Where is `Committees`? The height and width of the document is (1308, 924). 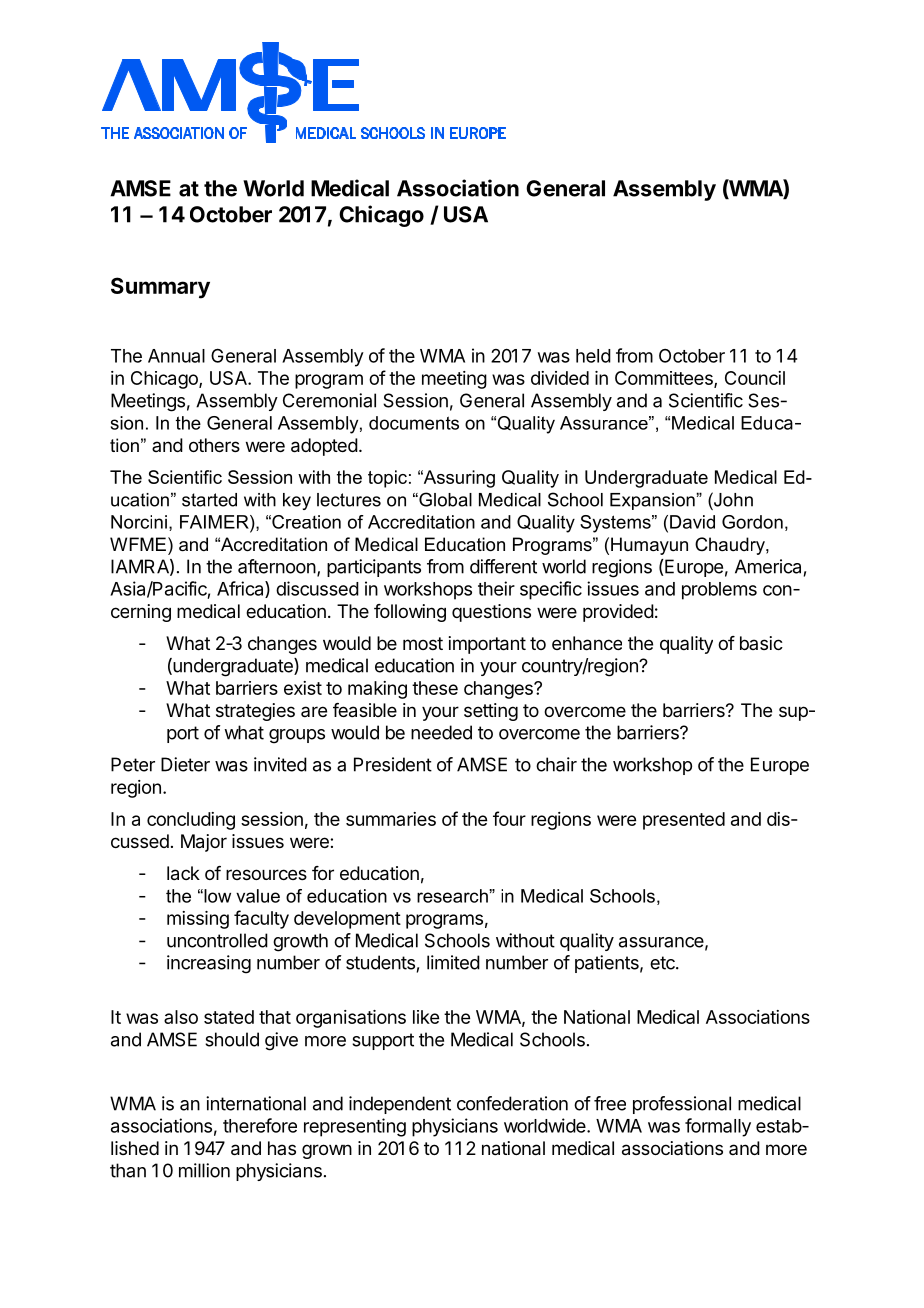 Committees is located at coordinates (665, 379).
